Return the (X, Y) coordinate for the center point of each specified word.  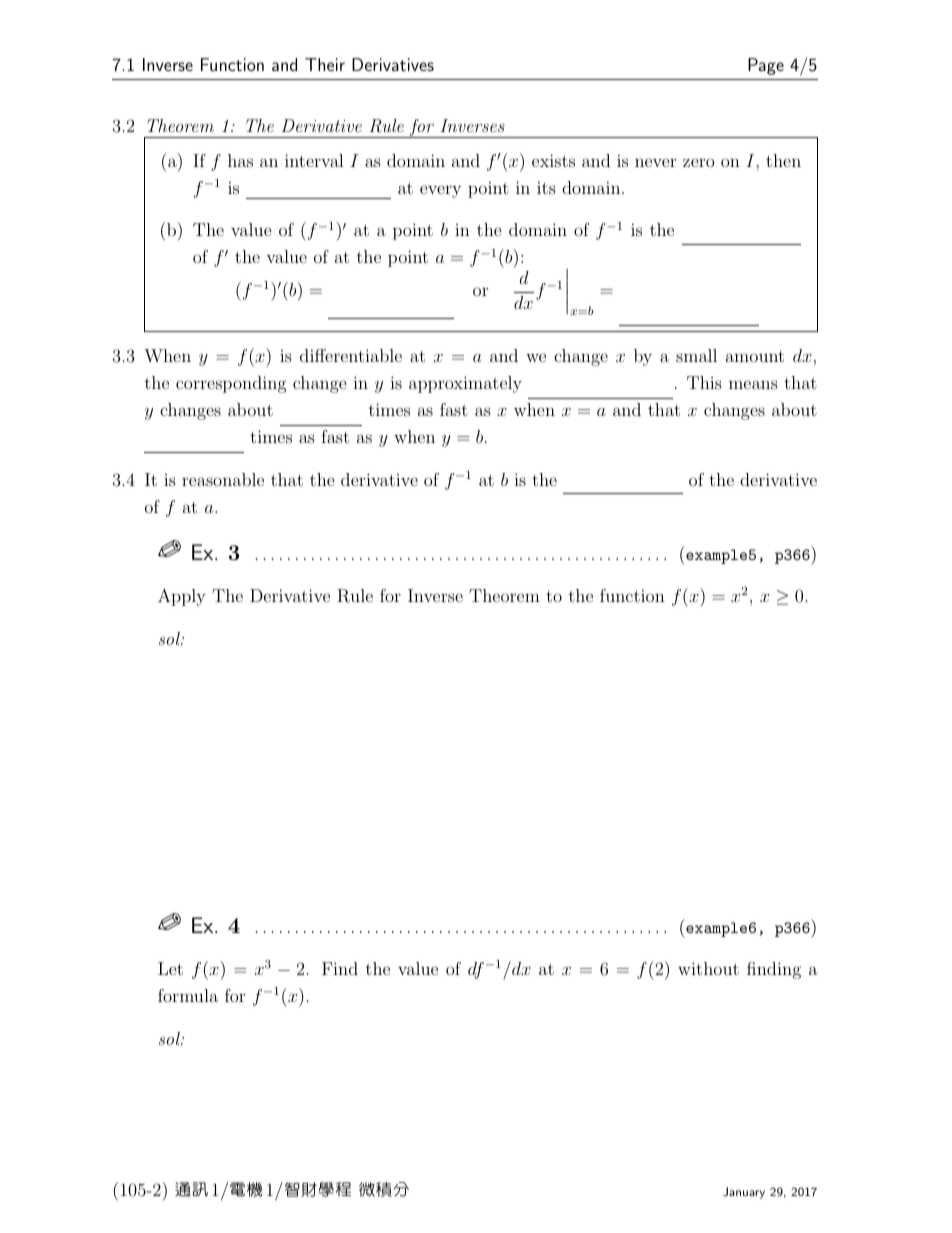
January (744, 1193)
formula (188, 995)
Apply (182, 597)
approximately (465, 384)
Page (766, 66)
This (704, 382)
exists (553, 160)
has (240, 160)
